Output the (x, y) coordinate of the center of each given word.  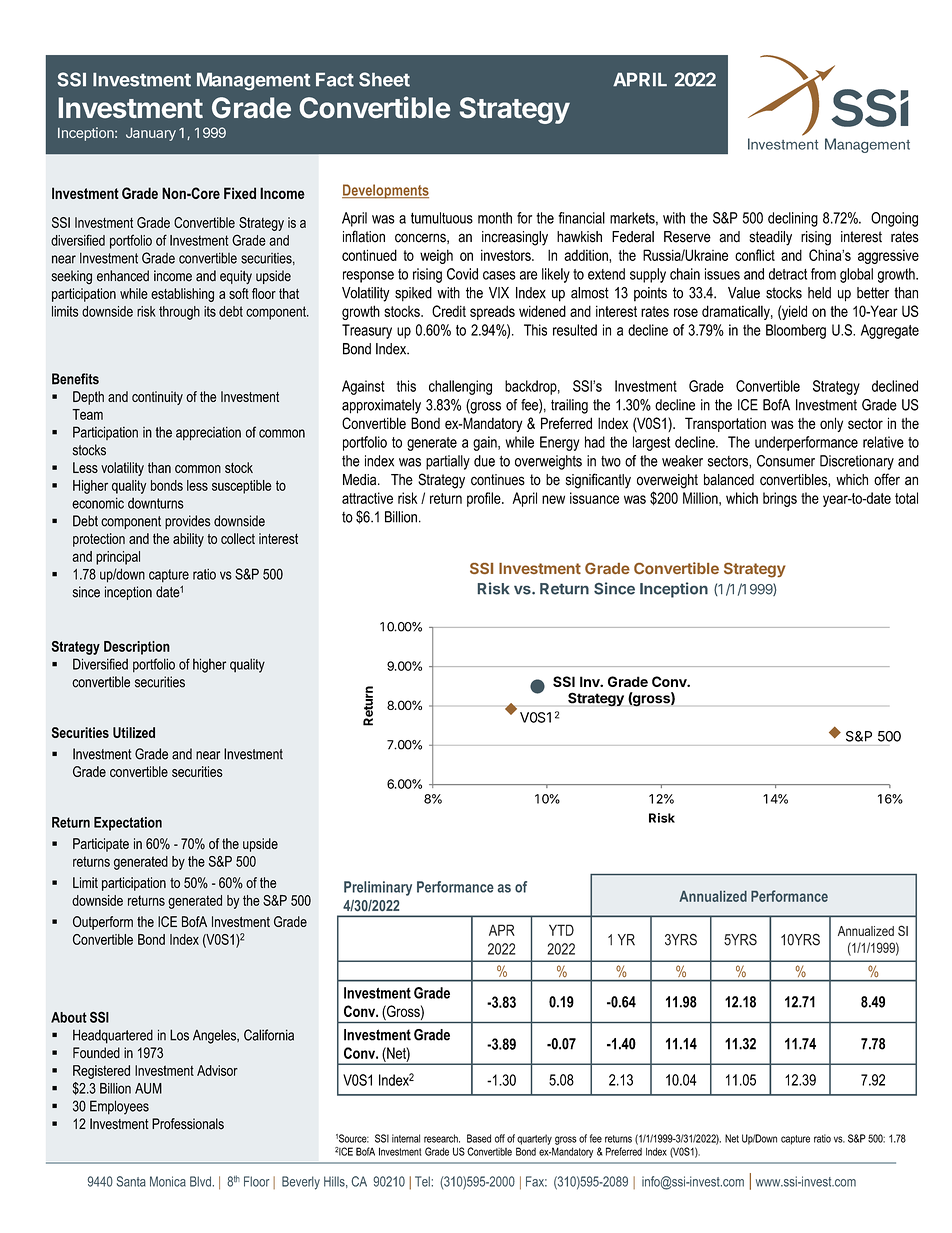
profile (485, 499)
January (151, 134)
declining (793, 219)
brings (780, 499)
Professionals (188, 1124)
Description (137, 648)
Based (479, 1138)
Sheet (384, 79)
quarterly (534, 1139)
